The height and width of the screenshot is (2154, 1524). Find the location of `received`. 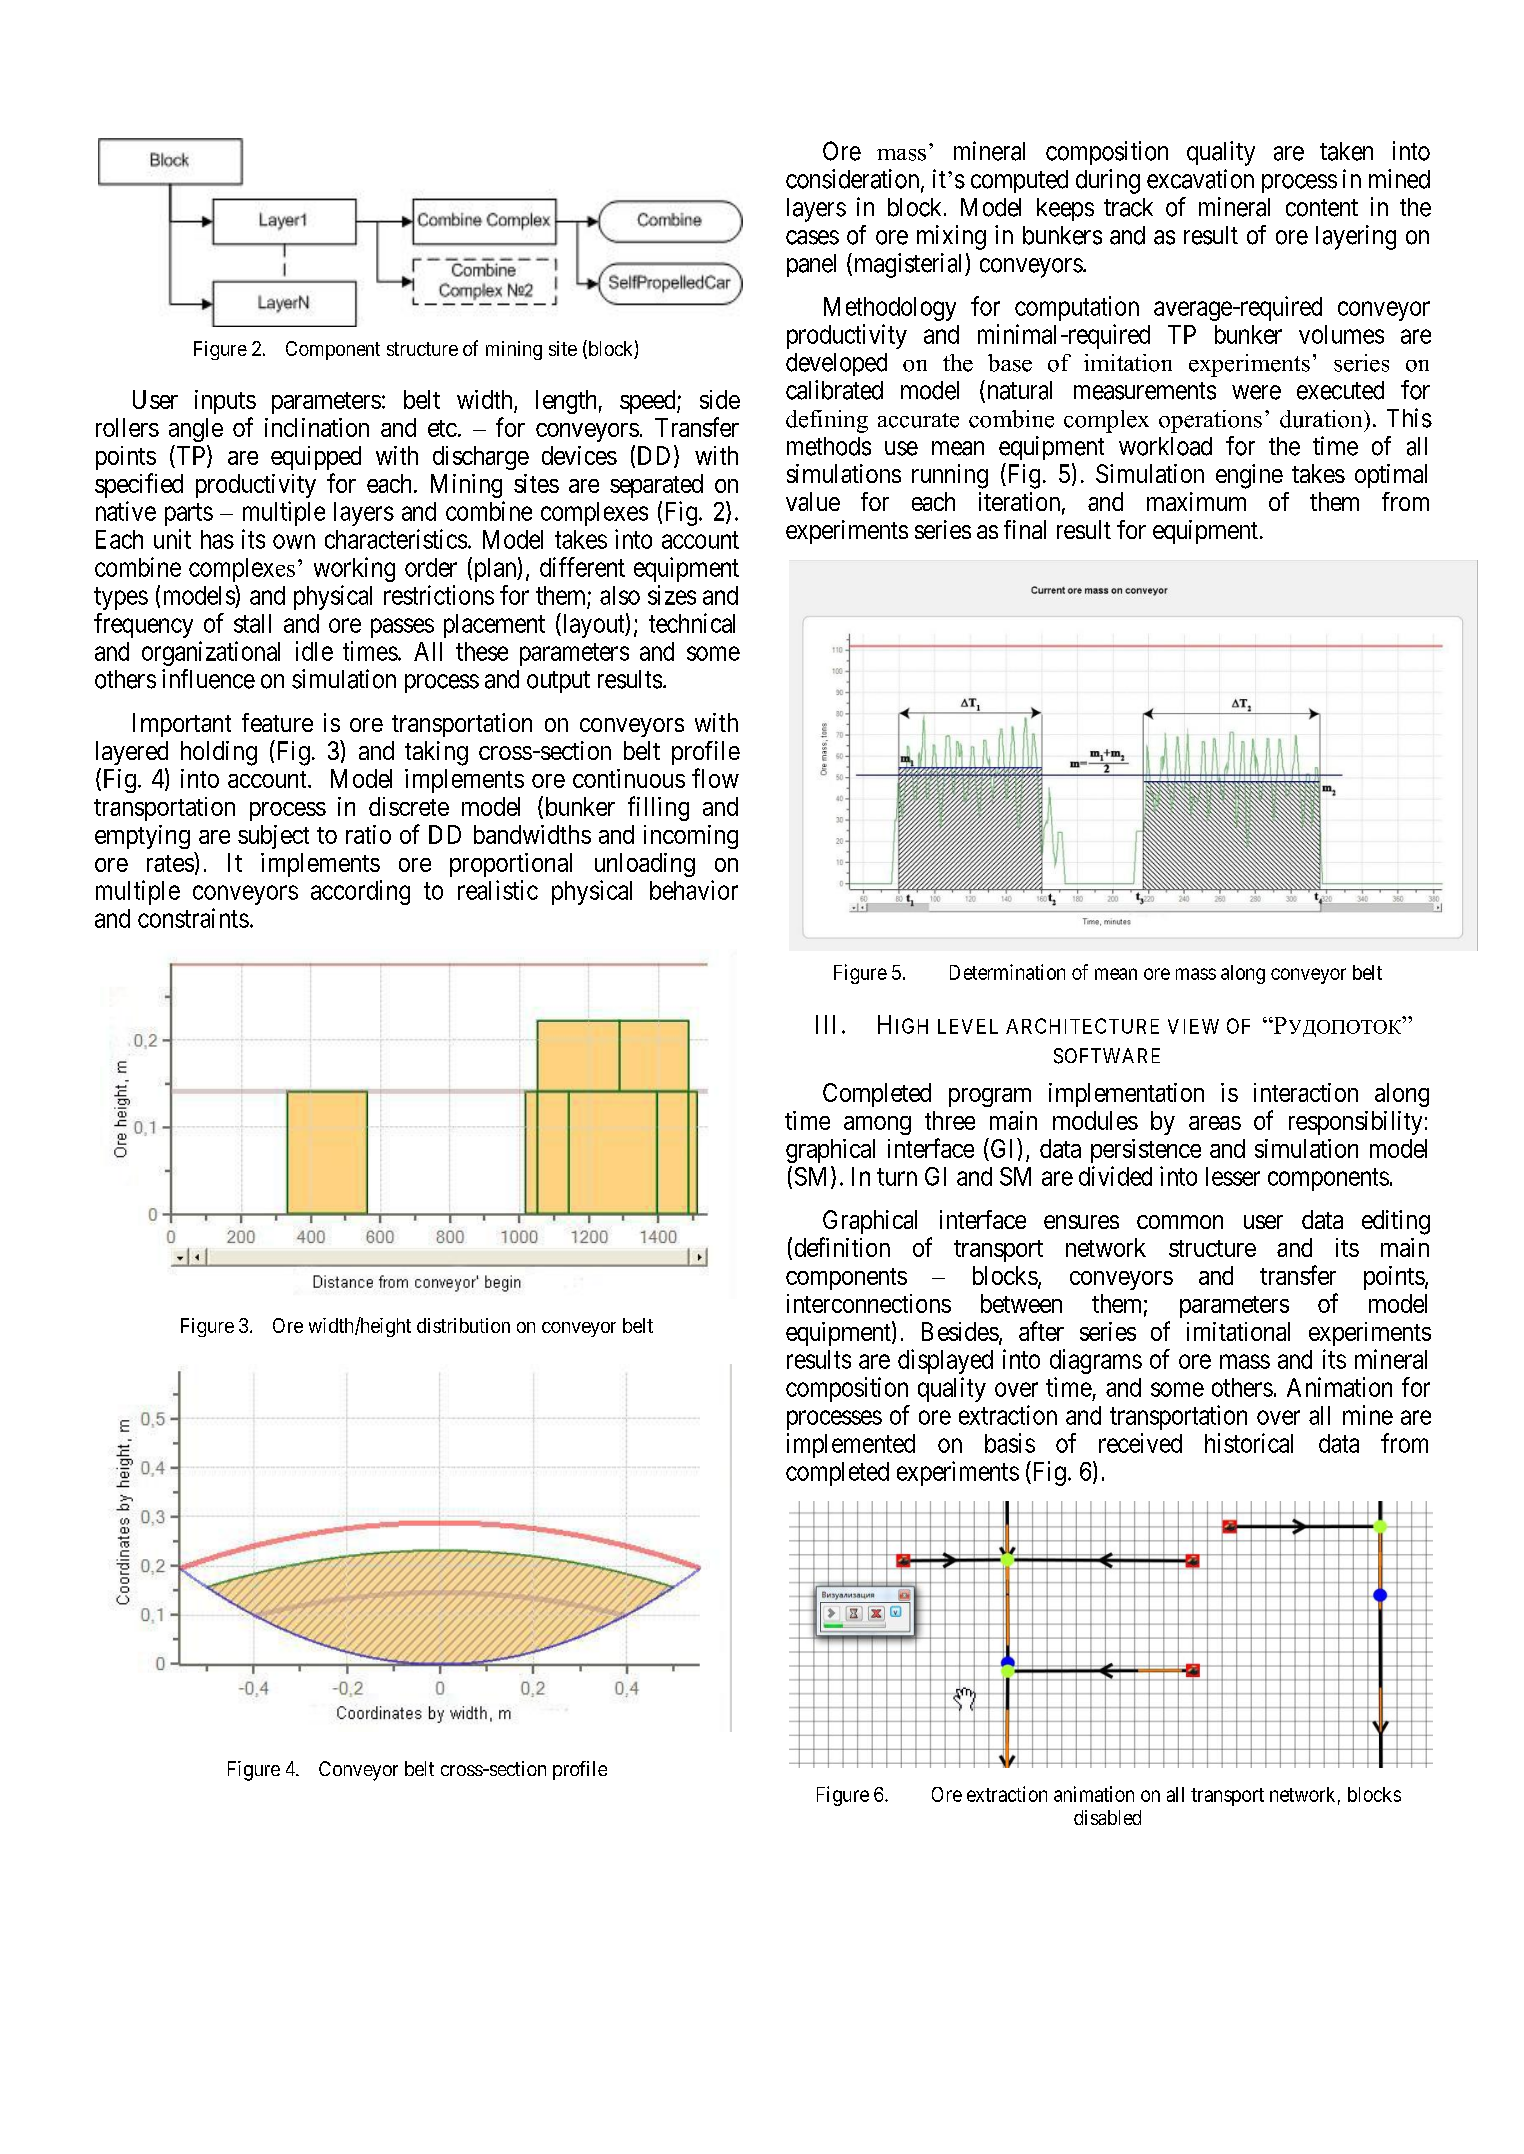

received is located at coordinates (1140, 1443).
